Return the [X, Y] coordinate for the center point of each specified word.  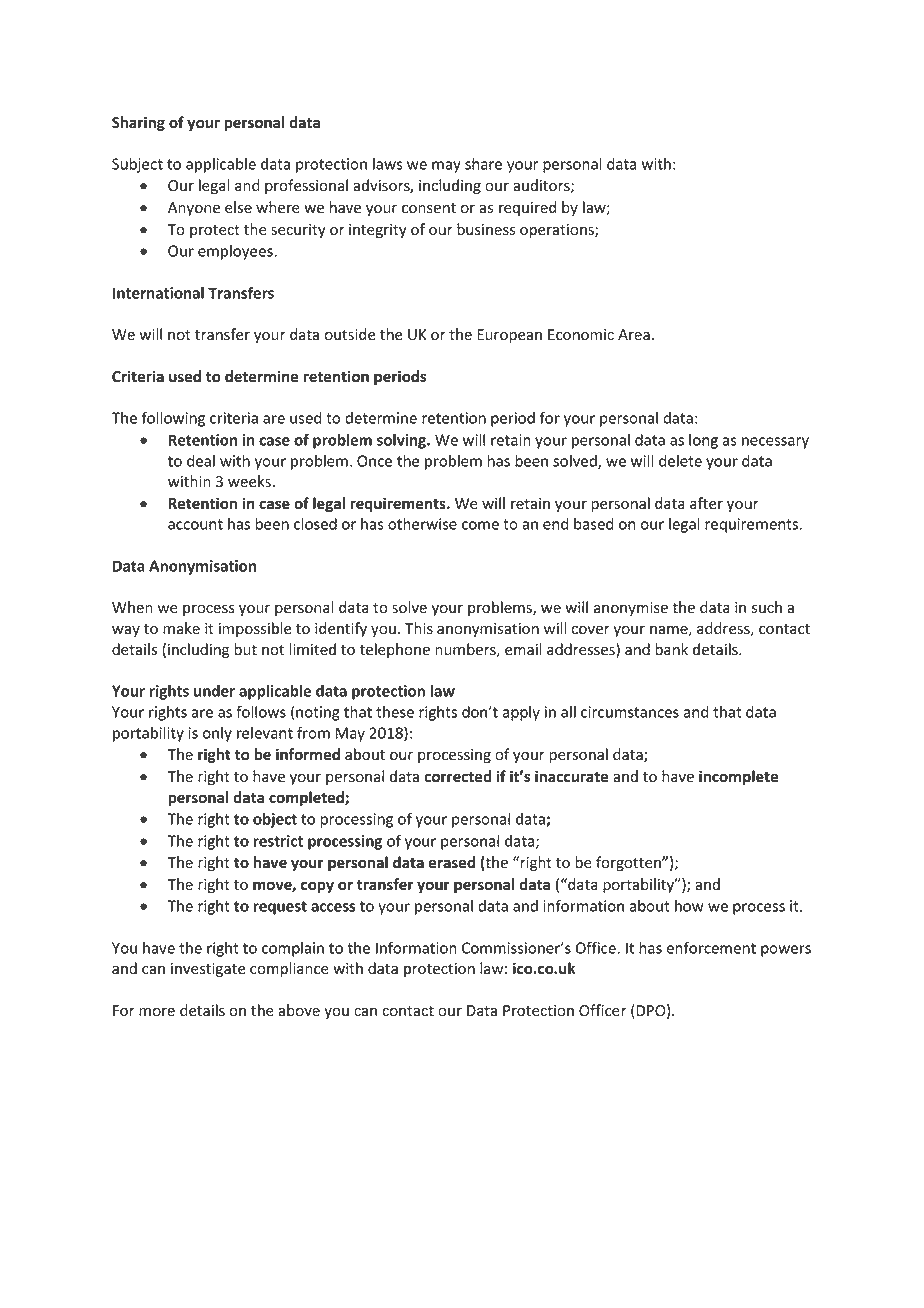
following [173, 419]
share [483, 164]
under [214, 691]
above [299, 1010]
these [395, 712]
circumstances [630, 712]
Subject [137, 165]
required [527, 208]
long [703, 441]
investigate [208, 970]
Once [374, 461]
